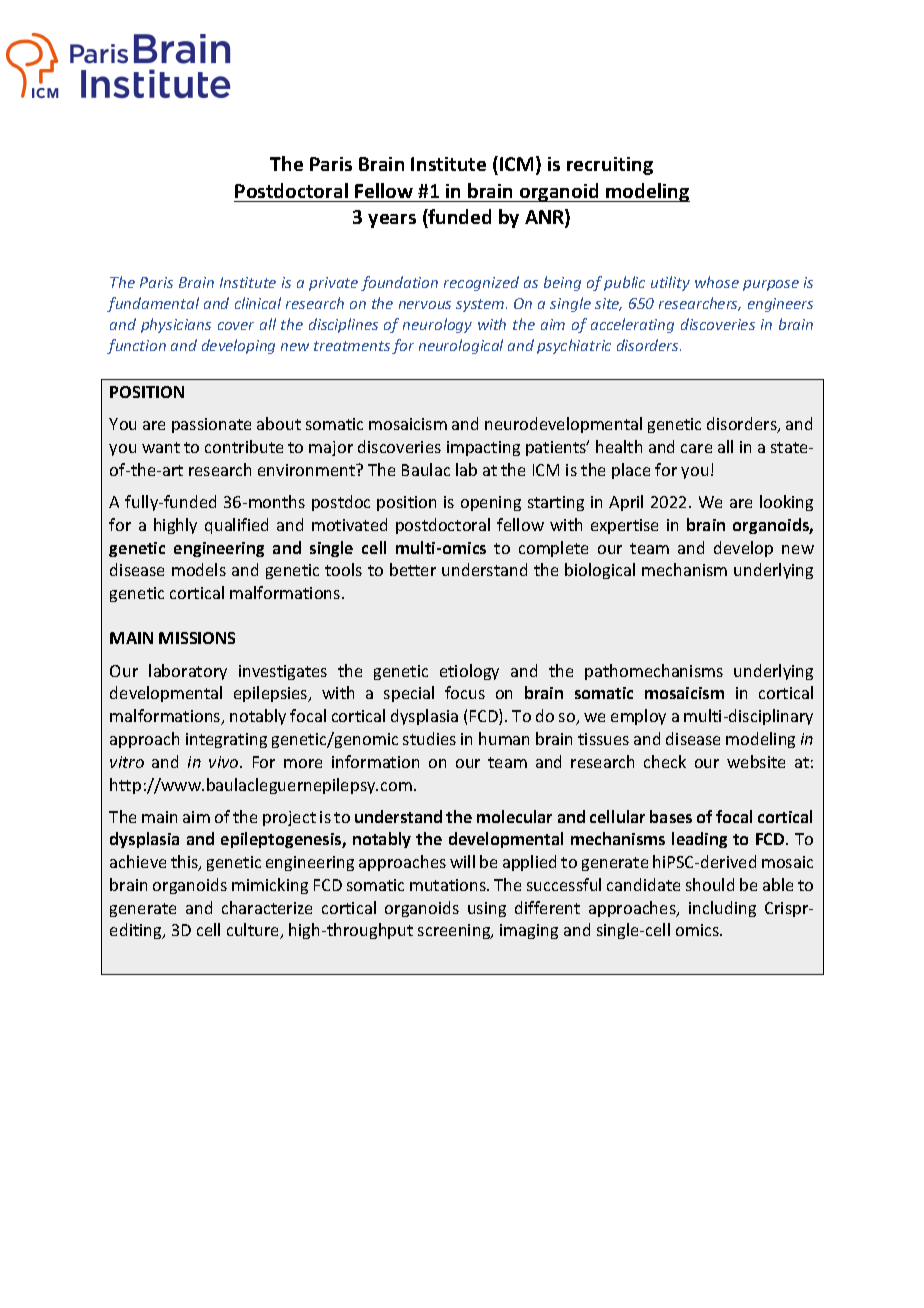  What do you see at coordinates (624, 526) in the document?
I see `expertise` at bounding box center [624, 526].
